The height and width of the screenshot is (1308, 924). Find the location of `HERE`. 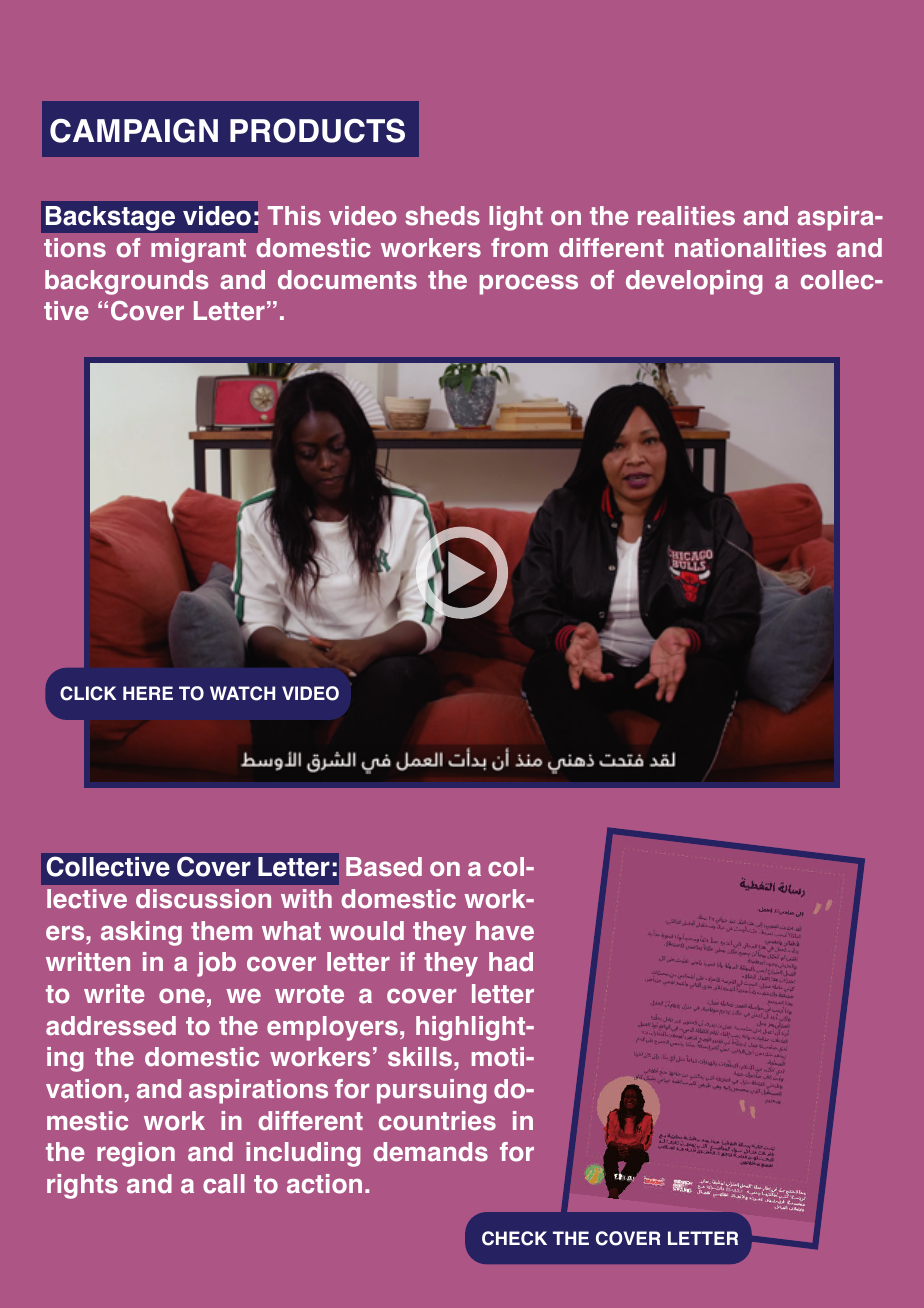

HERE is located at coordinates (148, 693).
